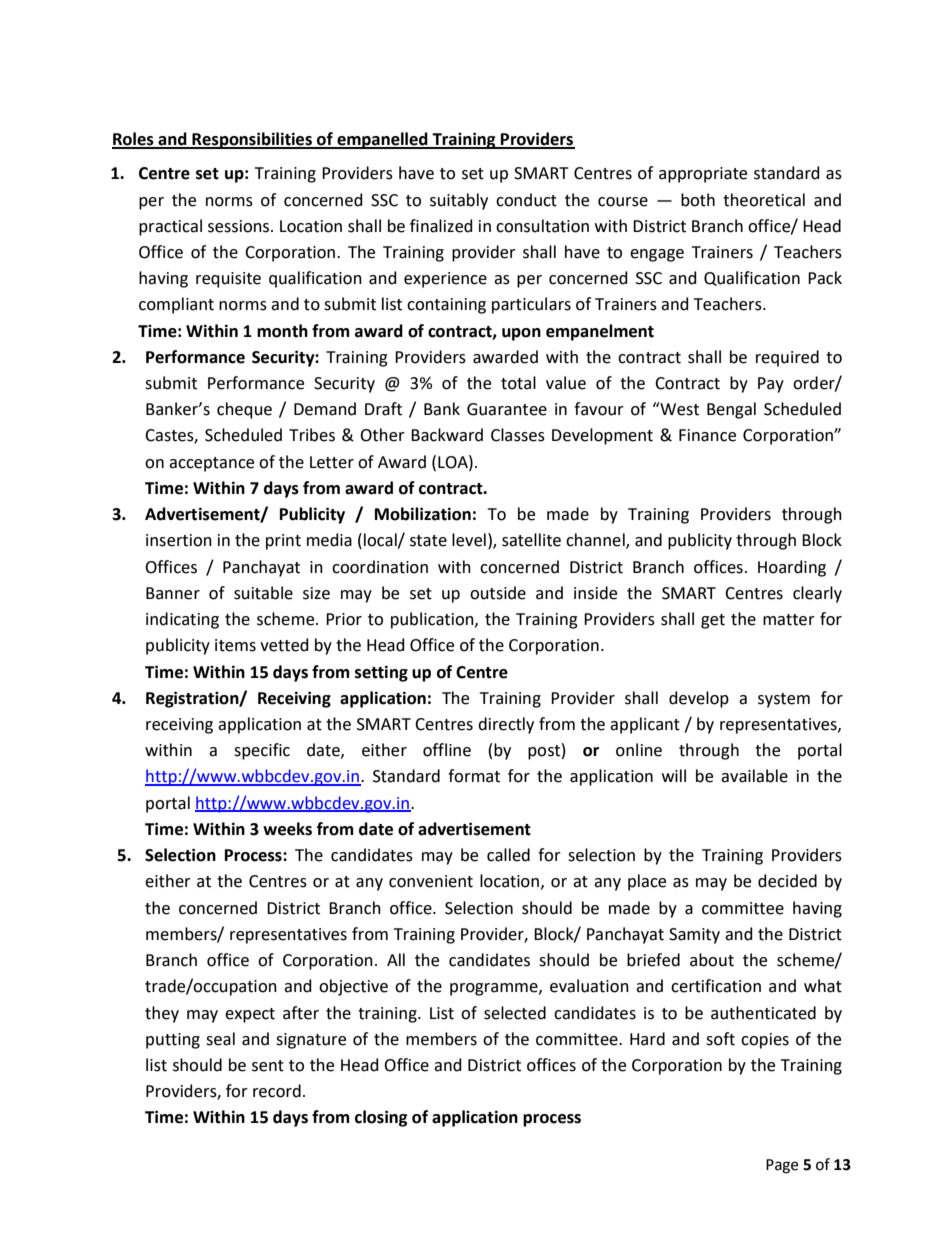 The height and width of the image is (1233, 952). I want to click on convenient, so click(431, 881).
